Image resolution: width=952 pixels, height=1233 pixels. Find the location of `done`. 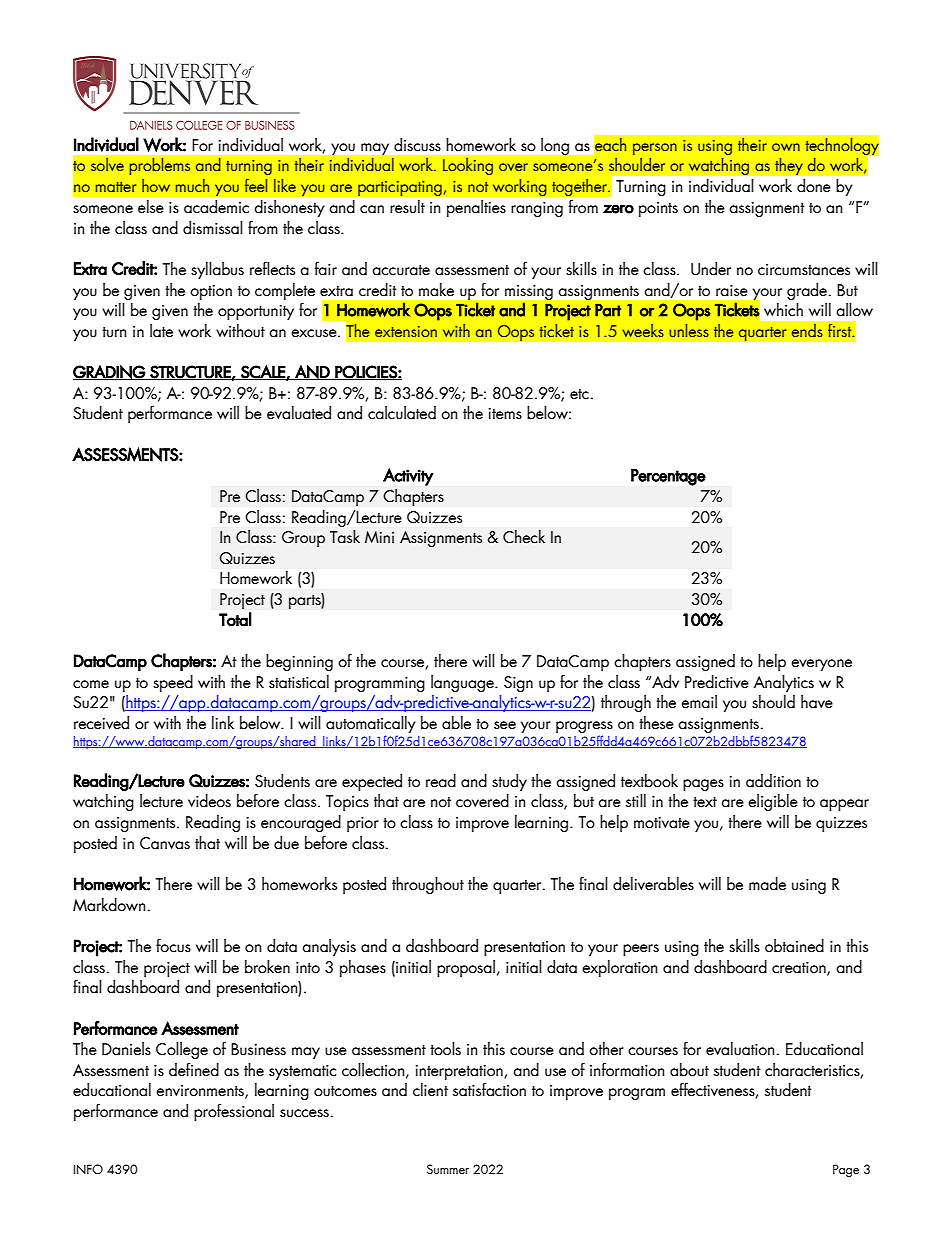

done is located at coordinates (814, 186).
